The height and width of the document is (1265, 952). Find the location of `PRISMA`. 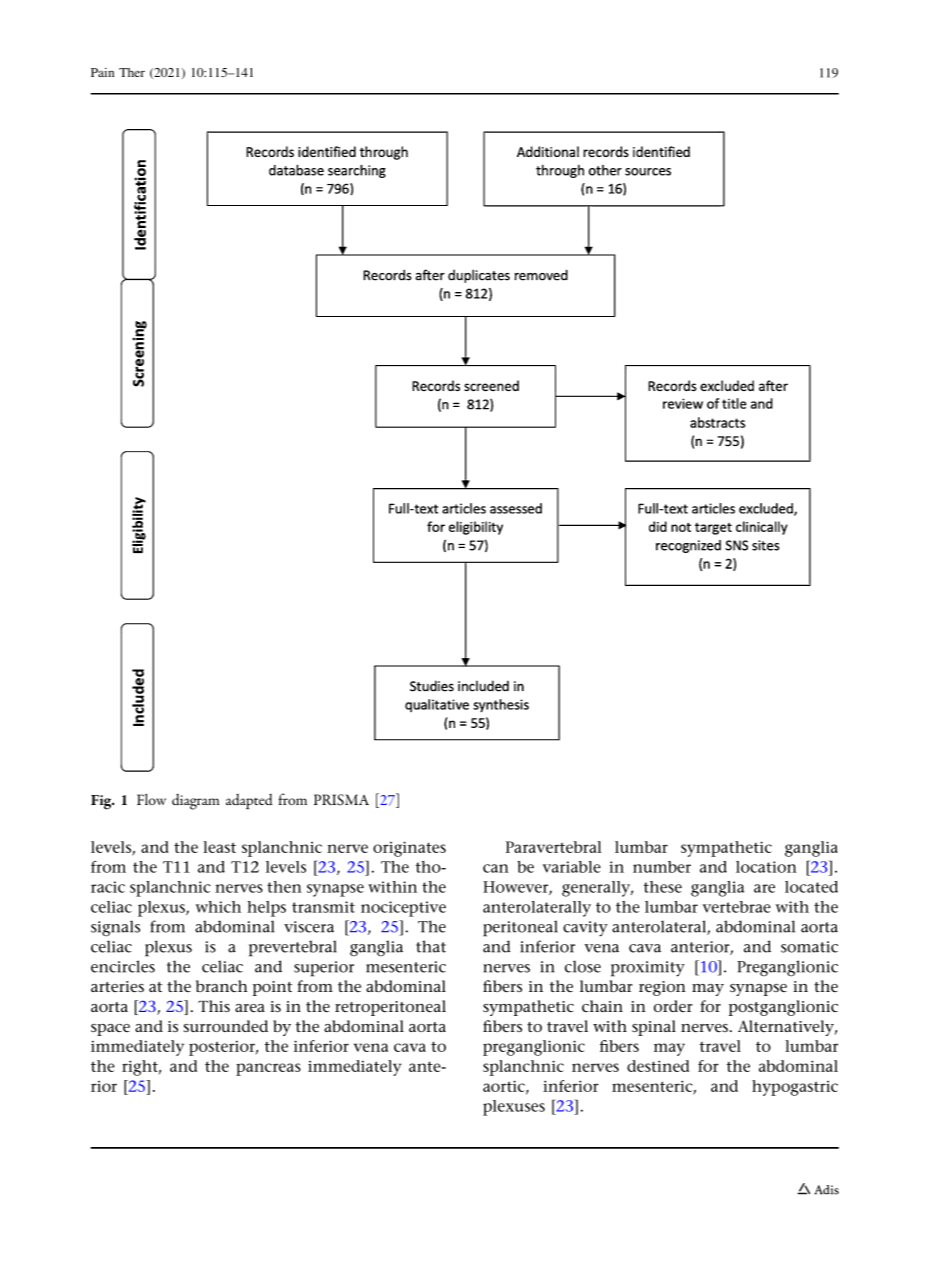

PRISMA is located at coordinates (341, 800).
